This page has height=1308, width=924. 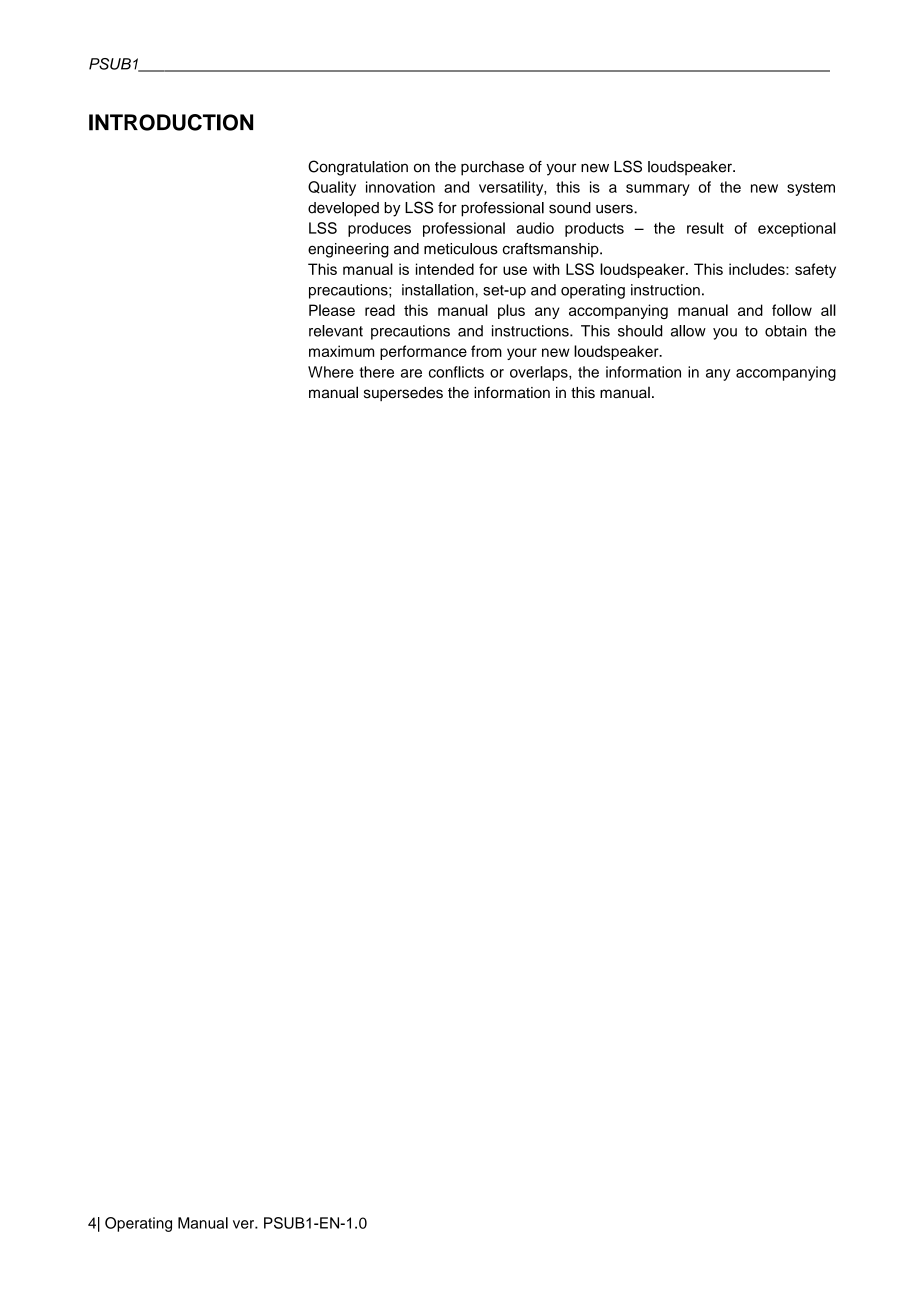 I want to click on INTRODUCTION, so click(x=171, y=122).
